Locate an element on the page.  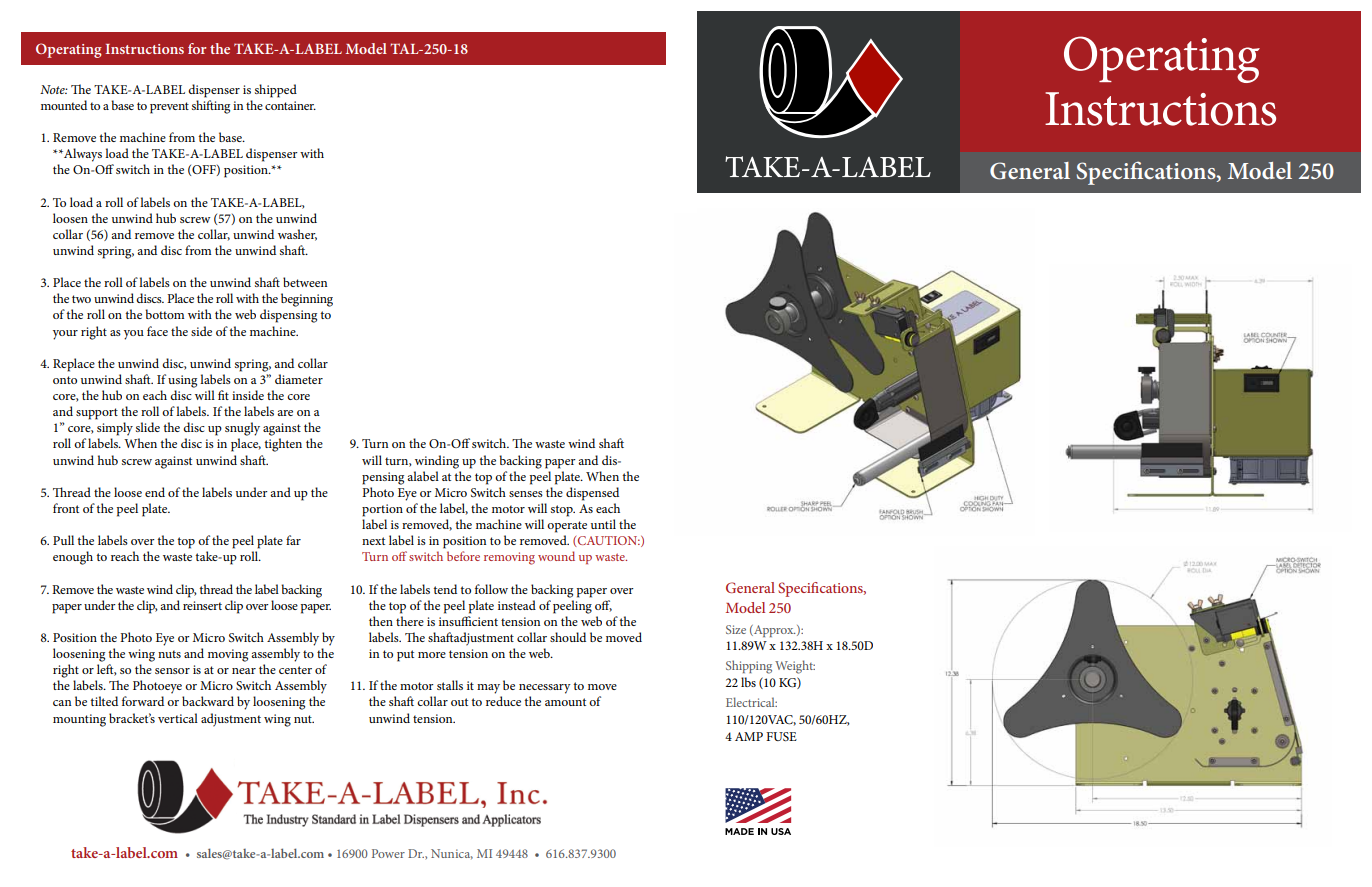
shipped is located at coordinates (276, 91).
